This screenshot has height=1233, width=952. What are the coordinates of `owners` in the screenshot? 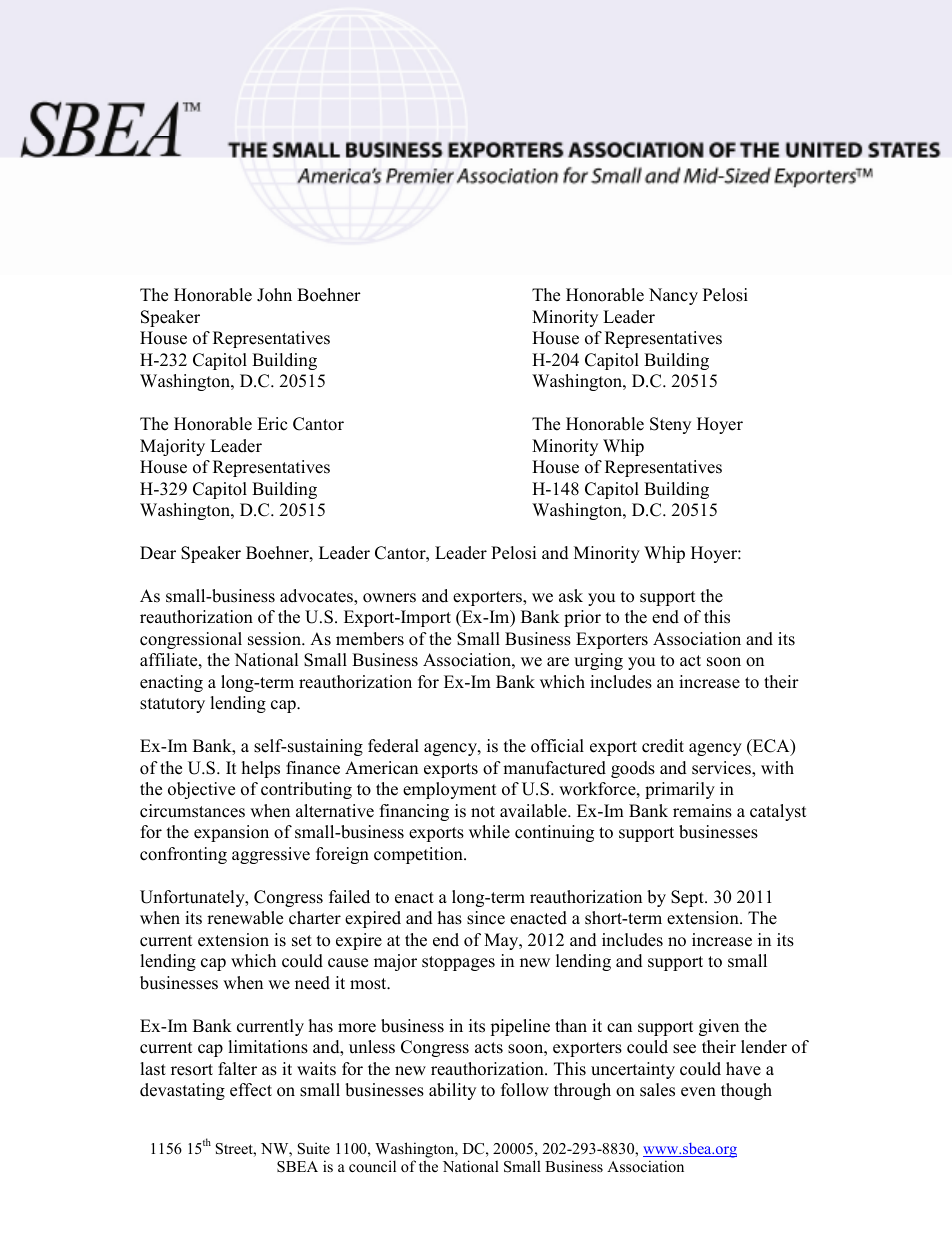 It's located at (389, 598).
